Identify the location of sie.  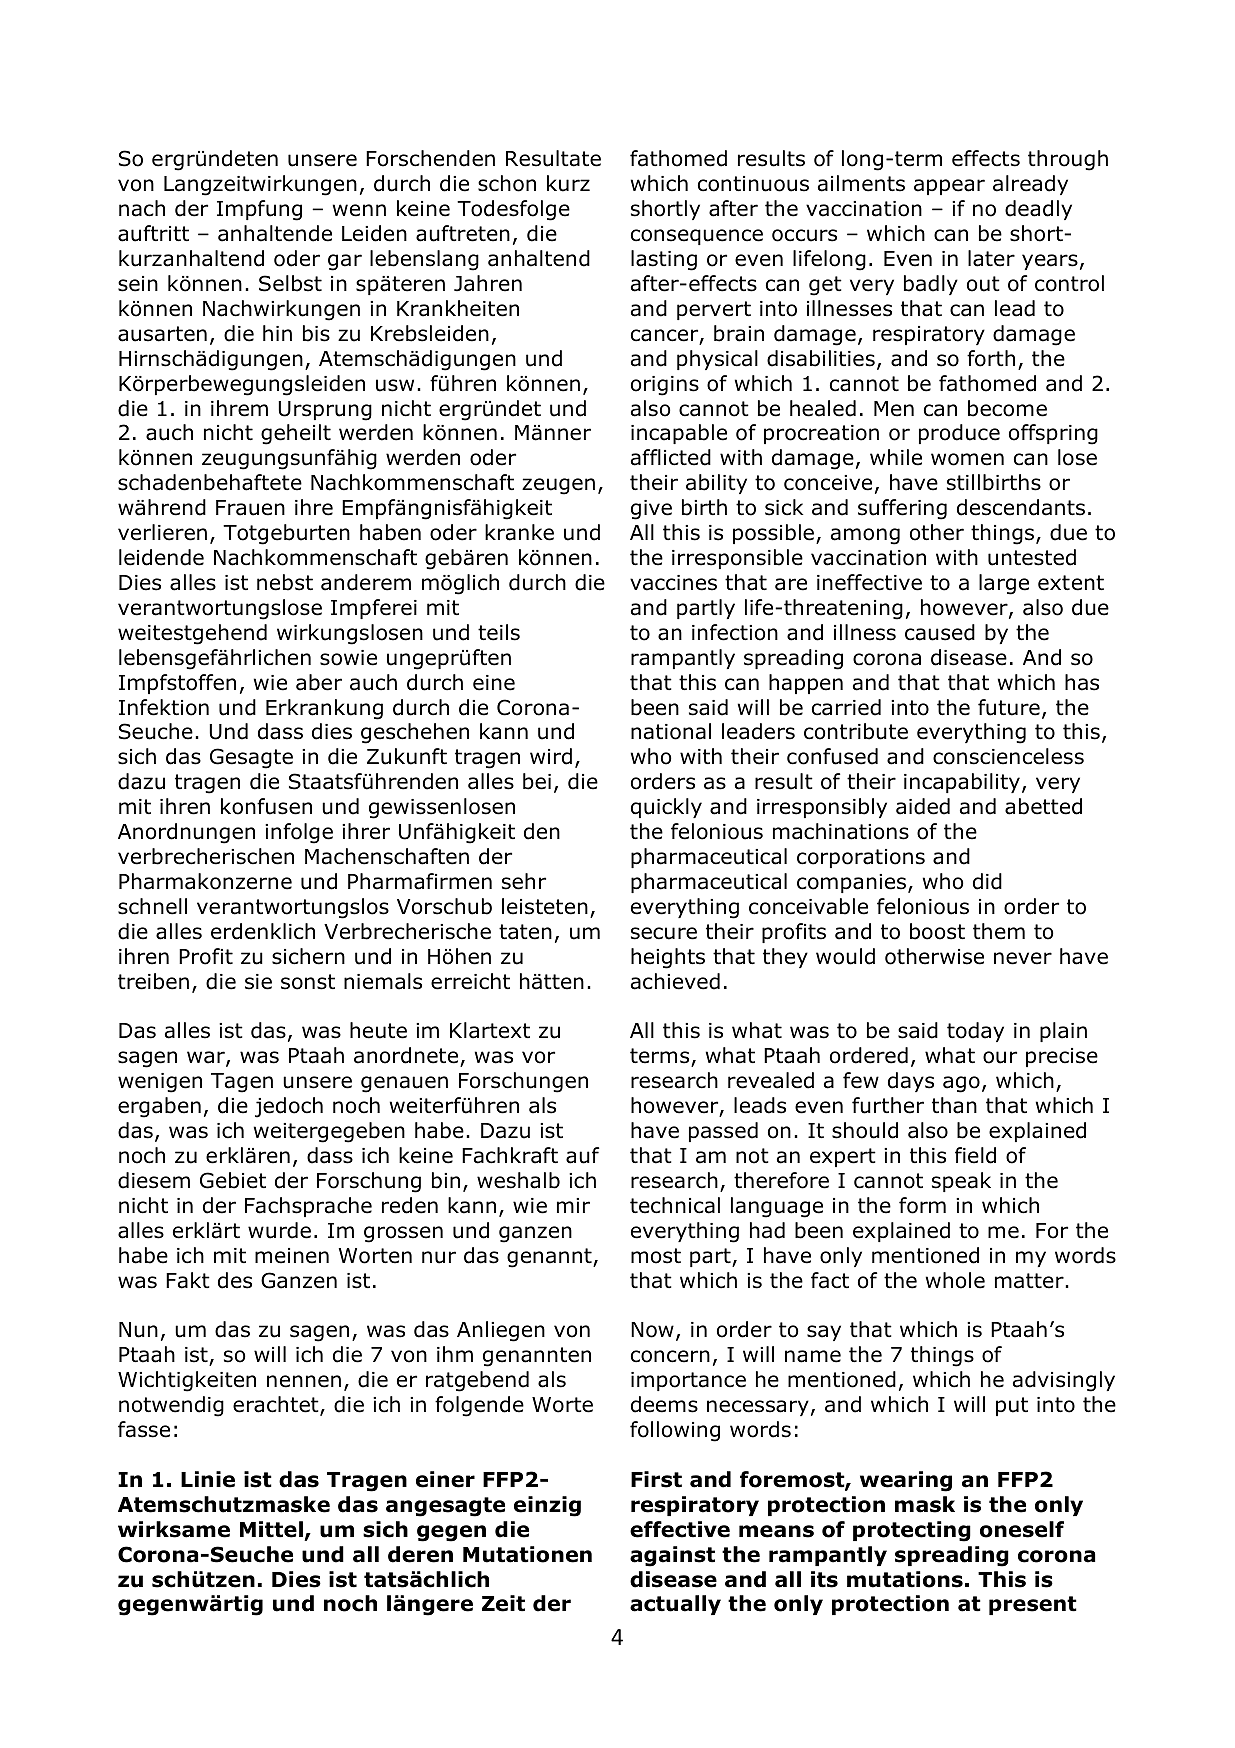
(258, 982).
